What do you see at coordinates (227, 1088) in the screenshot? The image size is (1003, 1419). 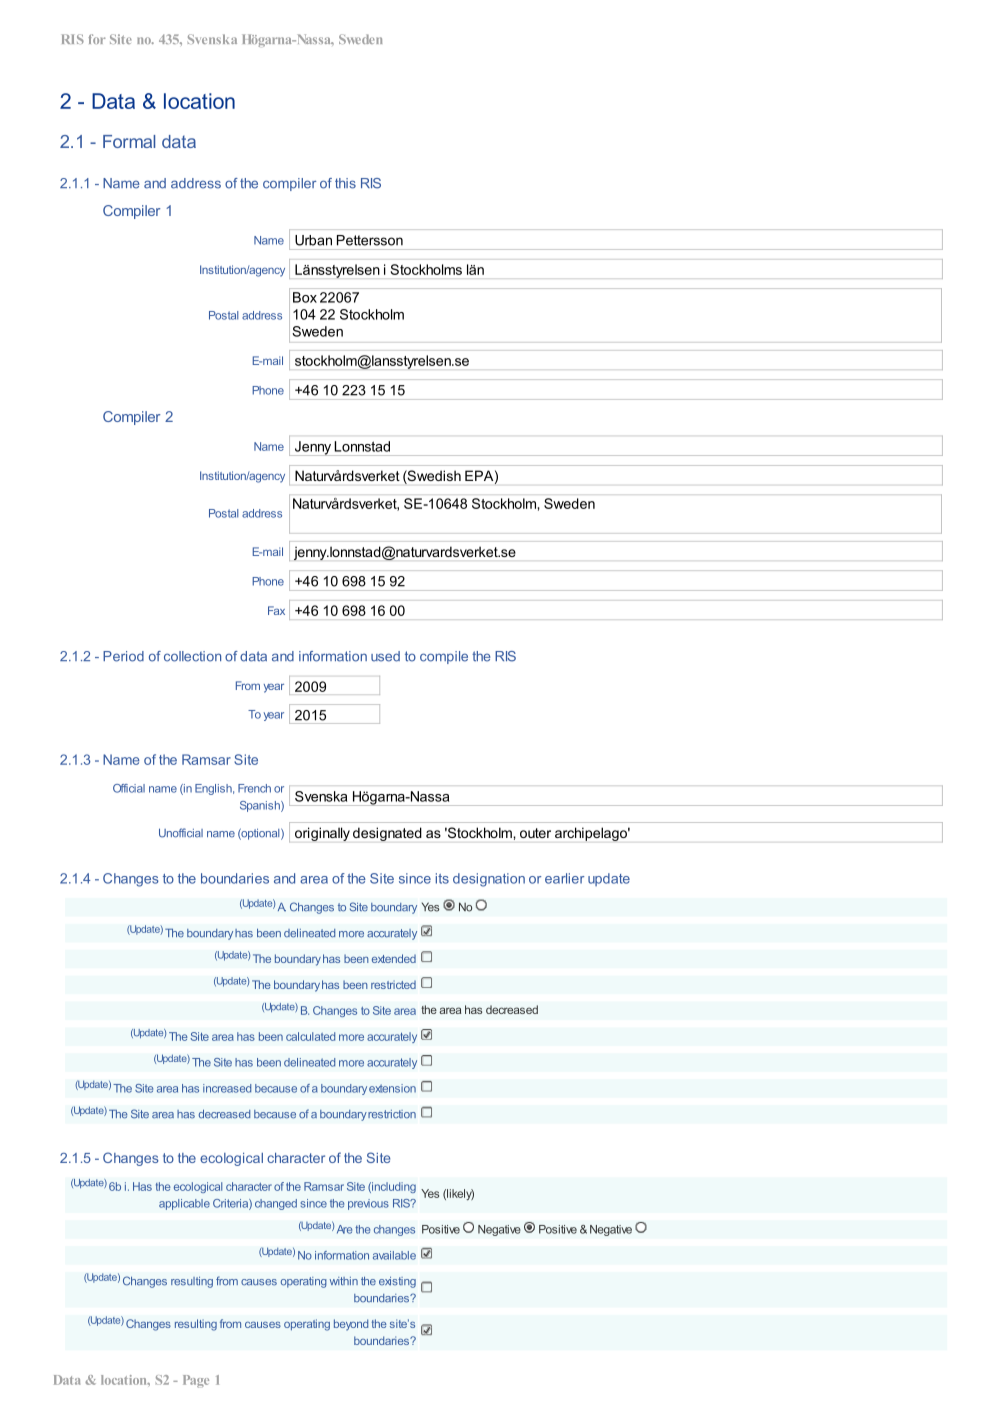 I see `increased` at bounding box center [227, 1088].
